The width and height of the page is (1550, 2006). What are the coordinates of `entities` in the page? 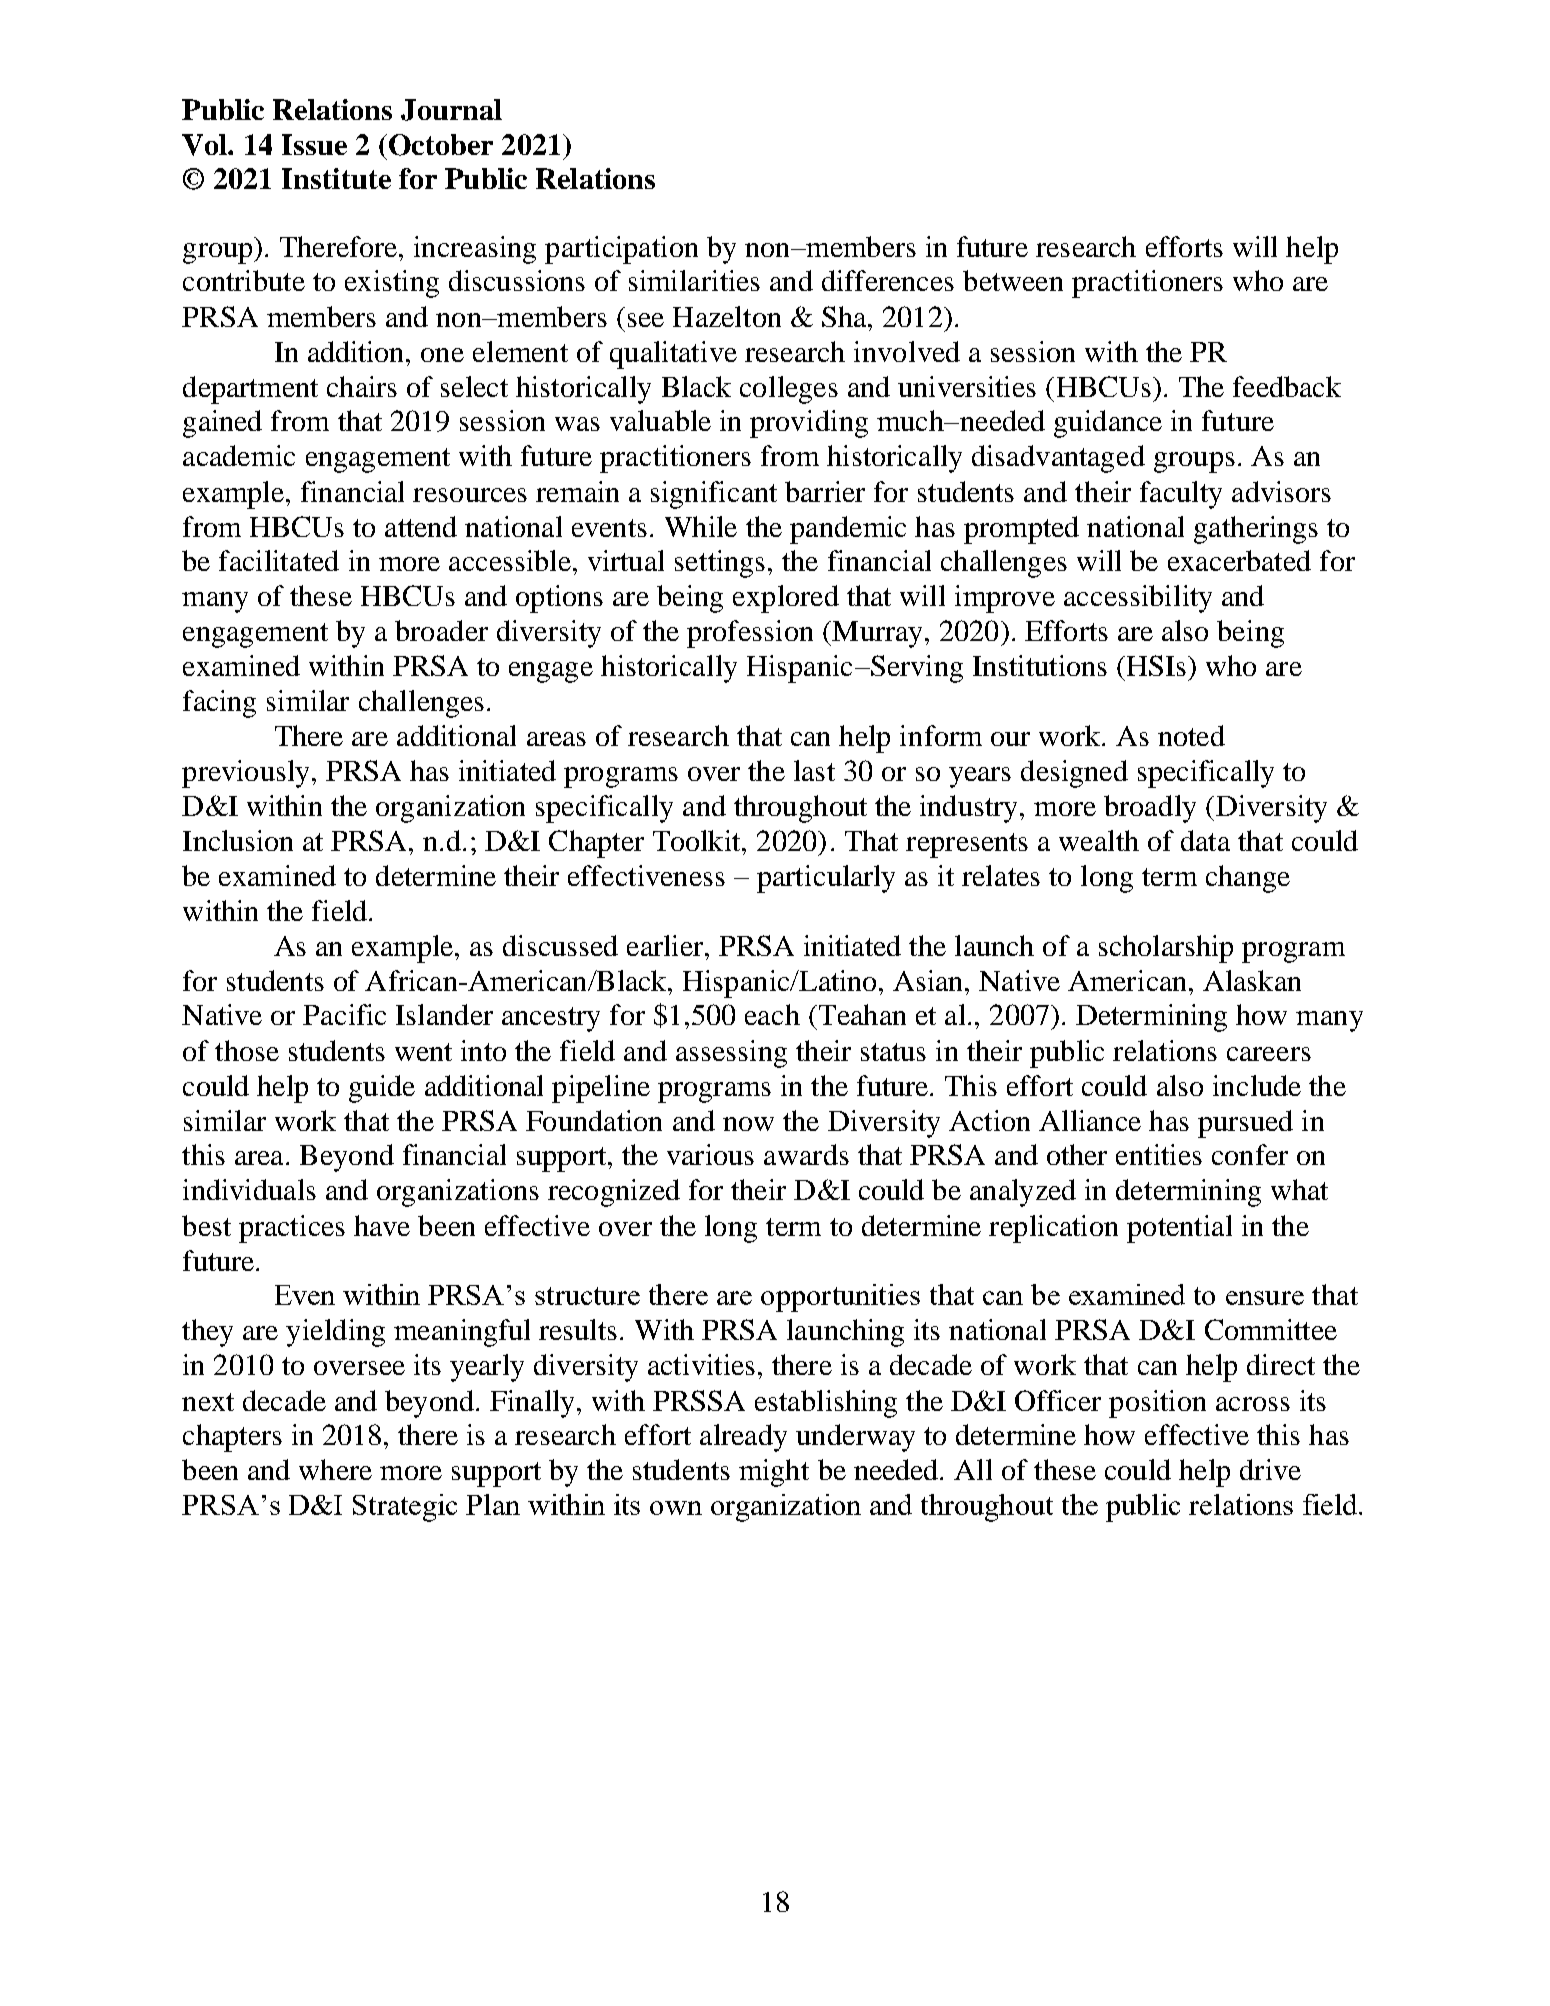 It's located at (1159, 1154).
